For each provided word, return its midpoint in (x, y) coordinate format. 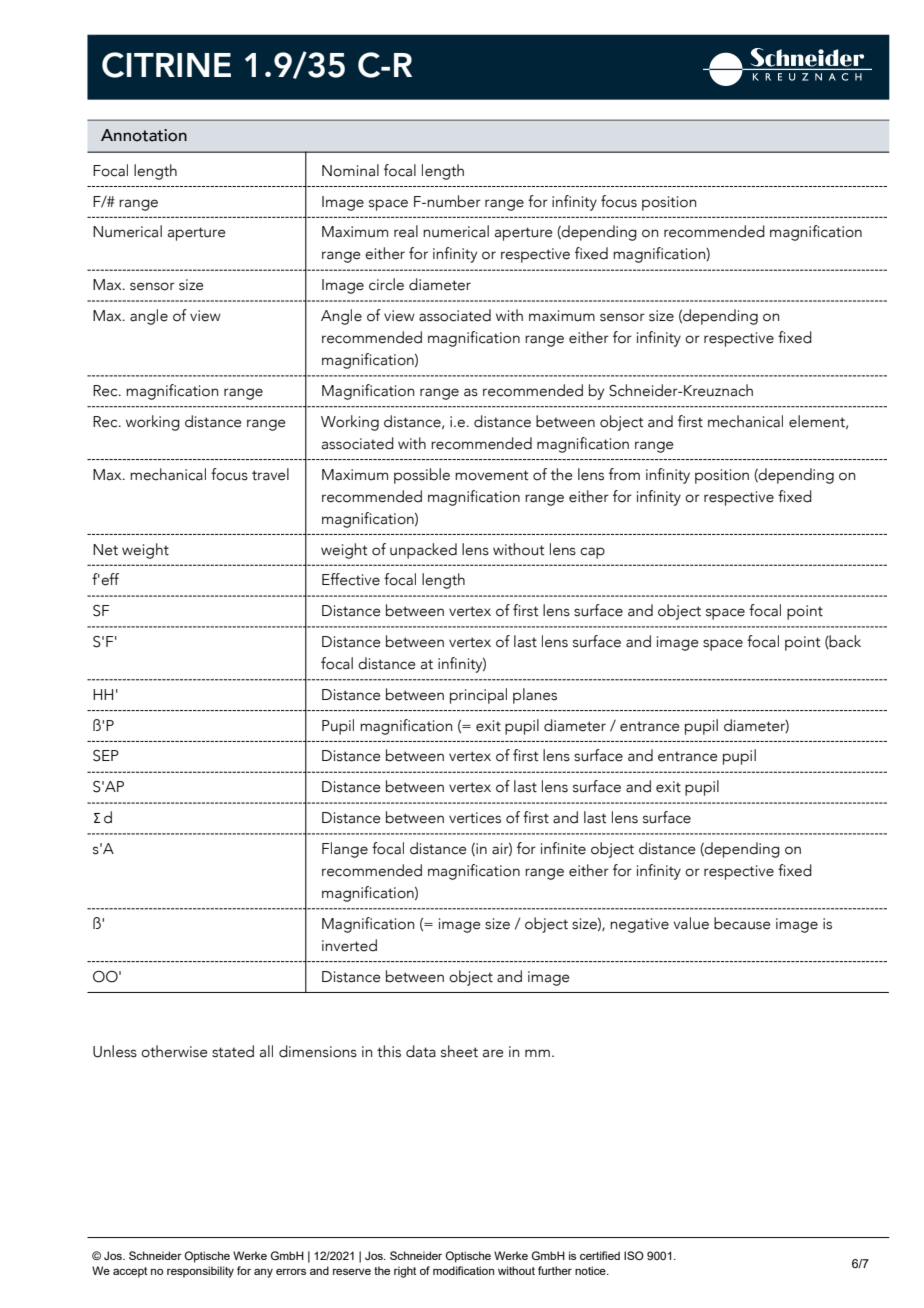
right (405, 1272)
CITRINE (166, 65)
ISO (634, 1255)
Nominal (350, 170)
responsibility (200, 1272)
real (406, 231)
